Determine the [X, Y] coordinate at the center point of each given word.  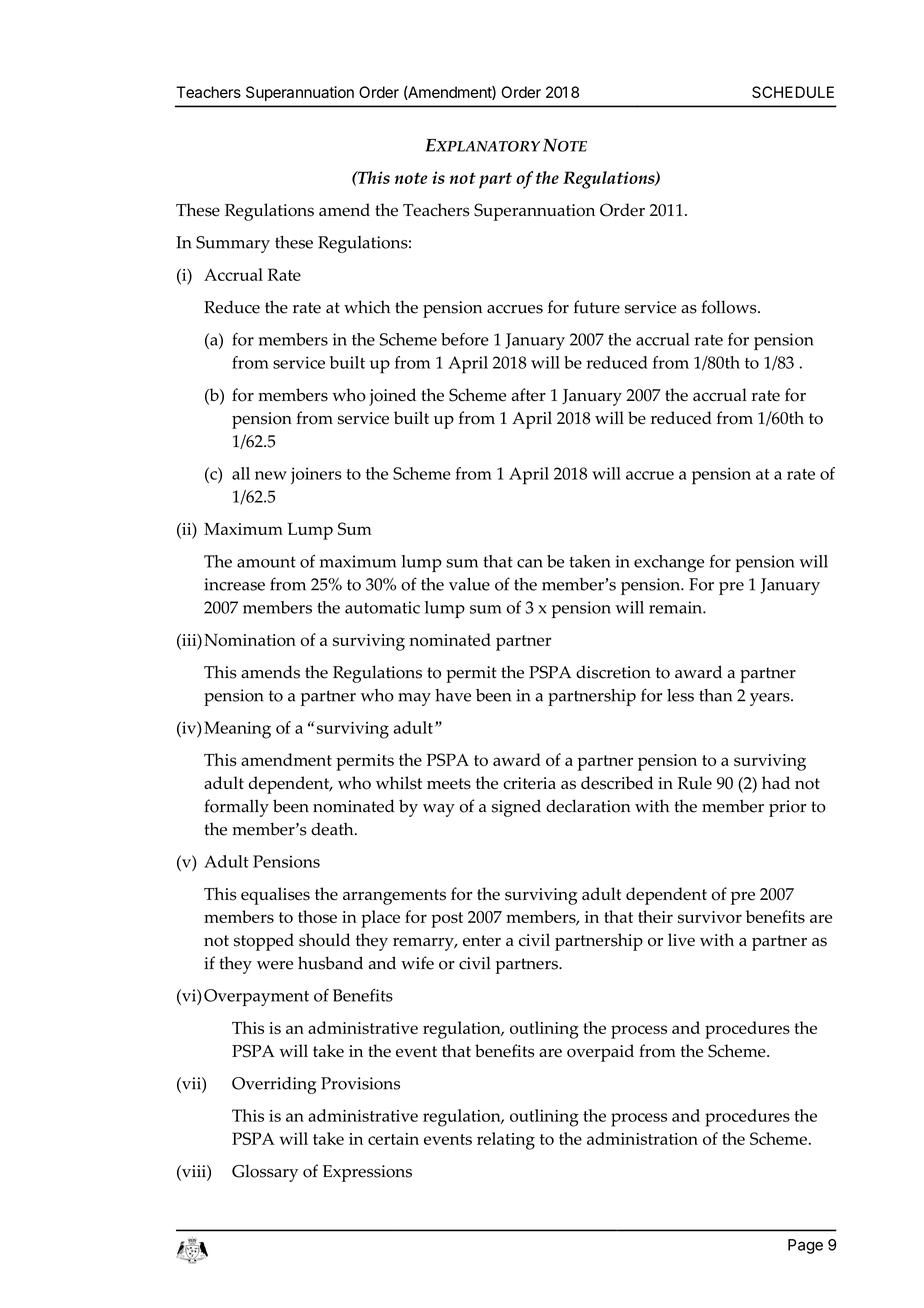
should [324, 940]
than [715, 695]
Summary [233, 244]
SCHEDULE [793, 92]
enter [482, 941]
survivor [710, 917]
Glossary [265, 1173]
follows [730, 307]
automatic [382, 607]
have [453, 695]
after [529, 394]
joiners [316, 476]
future [597, 307]
